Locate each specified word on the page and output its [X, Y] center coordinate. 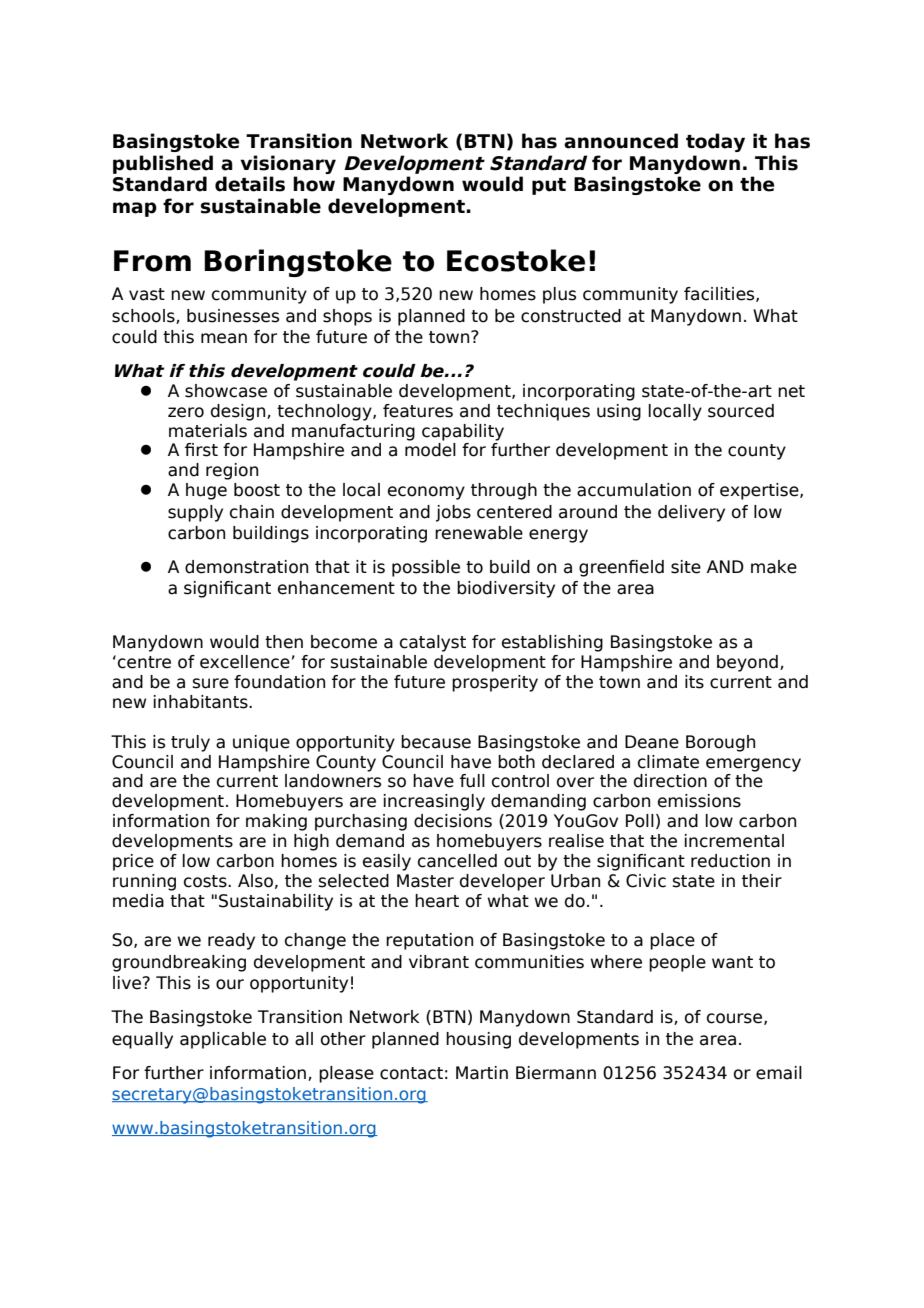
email [779, 1073]
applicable [223, 1040]
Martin [482, 1073]
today [715, 142]
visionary [288, 164]
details [250, 184]
